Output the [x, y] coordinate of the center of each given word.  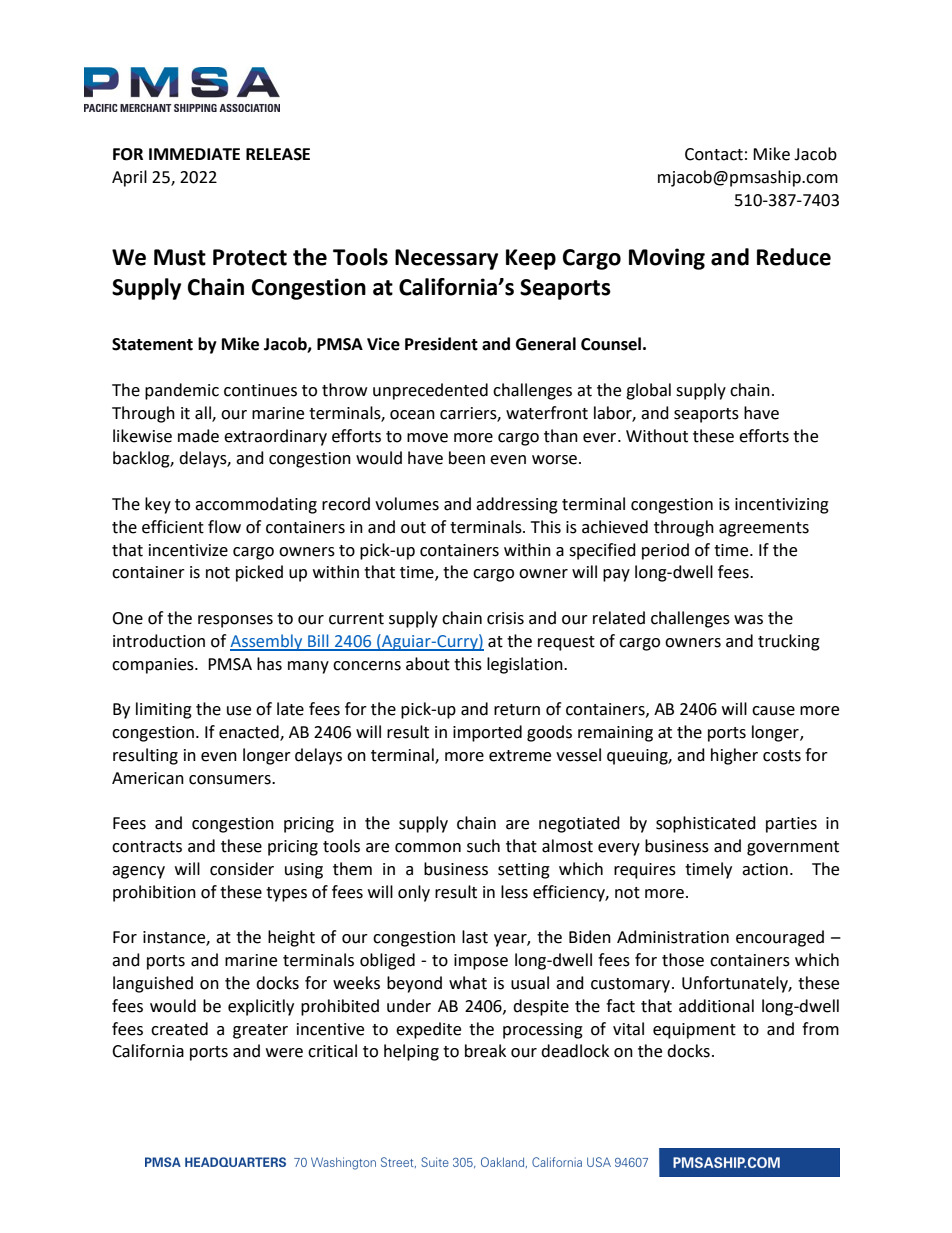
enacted [250, 733]
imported [487, 733]
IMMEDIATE [194, 154]
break [485, 1051]
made [198, 436]
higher [734, 756]
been [467, 458]
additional [716, 1006]
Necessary [446, 259]
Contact [714, 154]
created [179, 1029]
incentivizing [782, 506]
